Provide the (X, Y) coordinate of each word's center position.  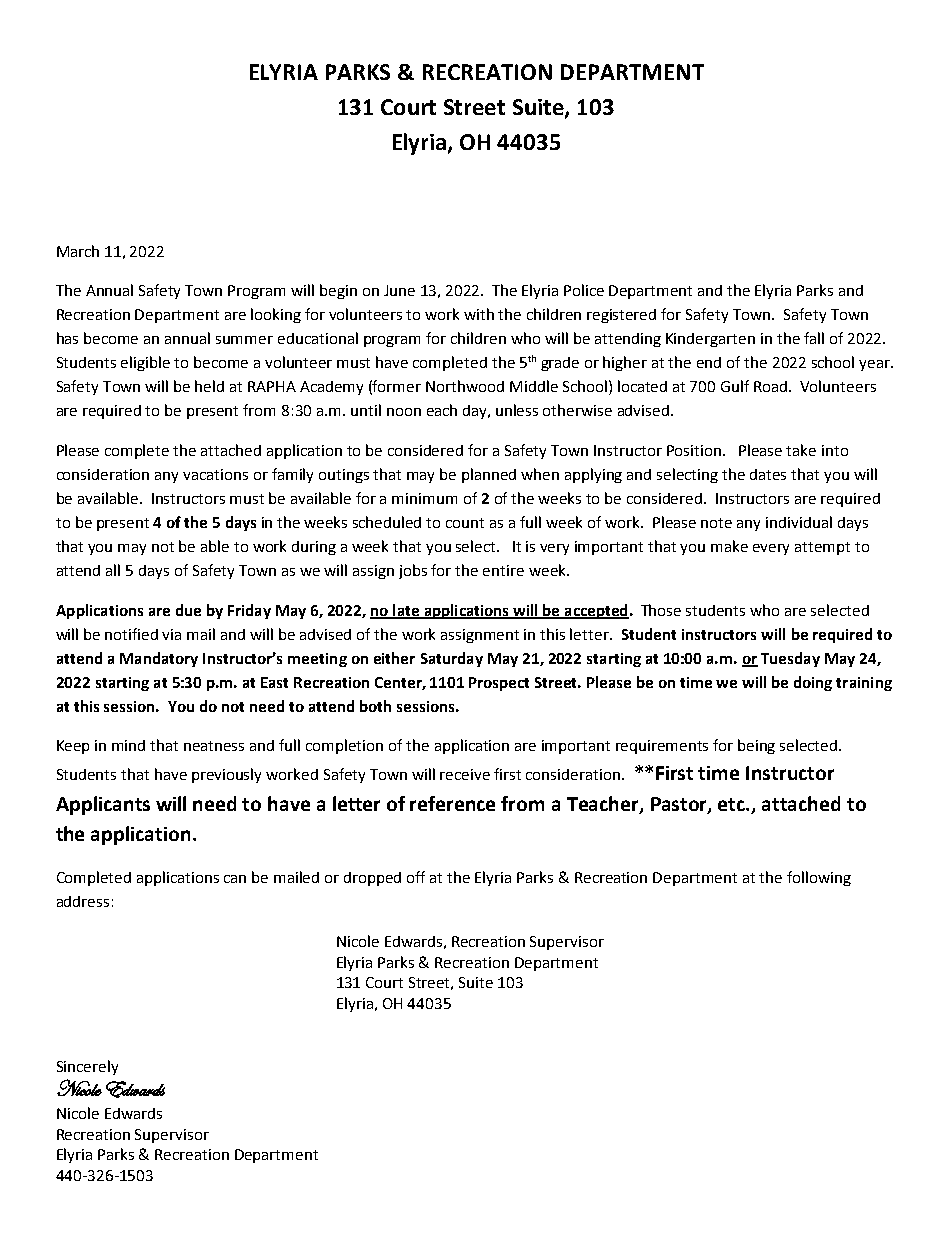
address (83, 901)
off (416, 877)
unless (517, 410)
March (78, 251)
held (209, 386)
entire (503, 570)
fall (814, 338)
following (819, 878)
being (756, 746)
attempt (822, 548)
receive (465, 774)
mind (128, 745)
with (479, 314)
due (188, 610)
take (801, 450)
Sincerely (87, 1067)
